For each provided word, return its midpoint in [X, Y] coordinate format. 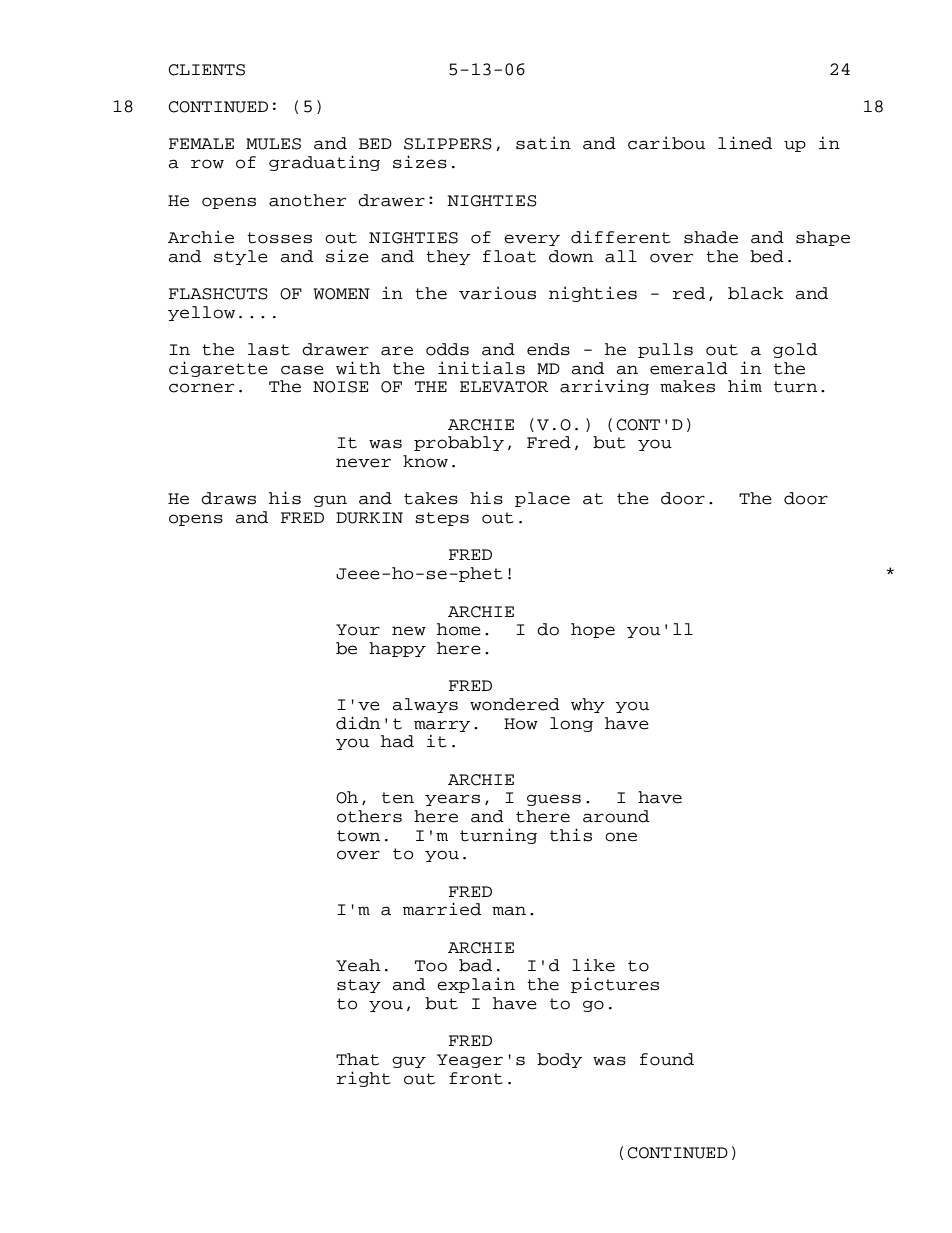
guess [554, 800]
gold [795, 350]
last [269, 349]
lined [745, 143]
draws [228, 498]
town [358, 836]
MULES [273, 144]
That [357, 1059]
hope [593, 630]
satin [543, 143]
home [459, 629]
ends [548, 349]
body [559, 1060]
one [621, 837]
